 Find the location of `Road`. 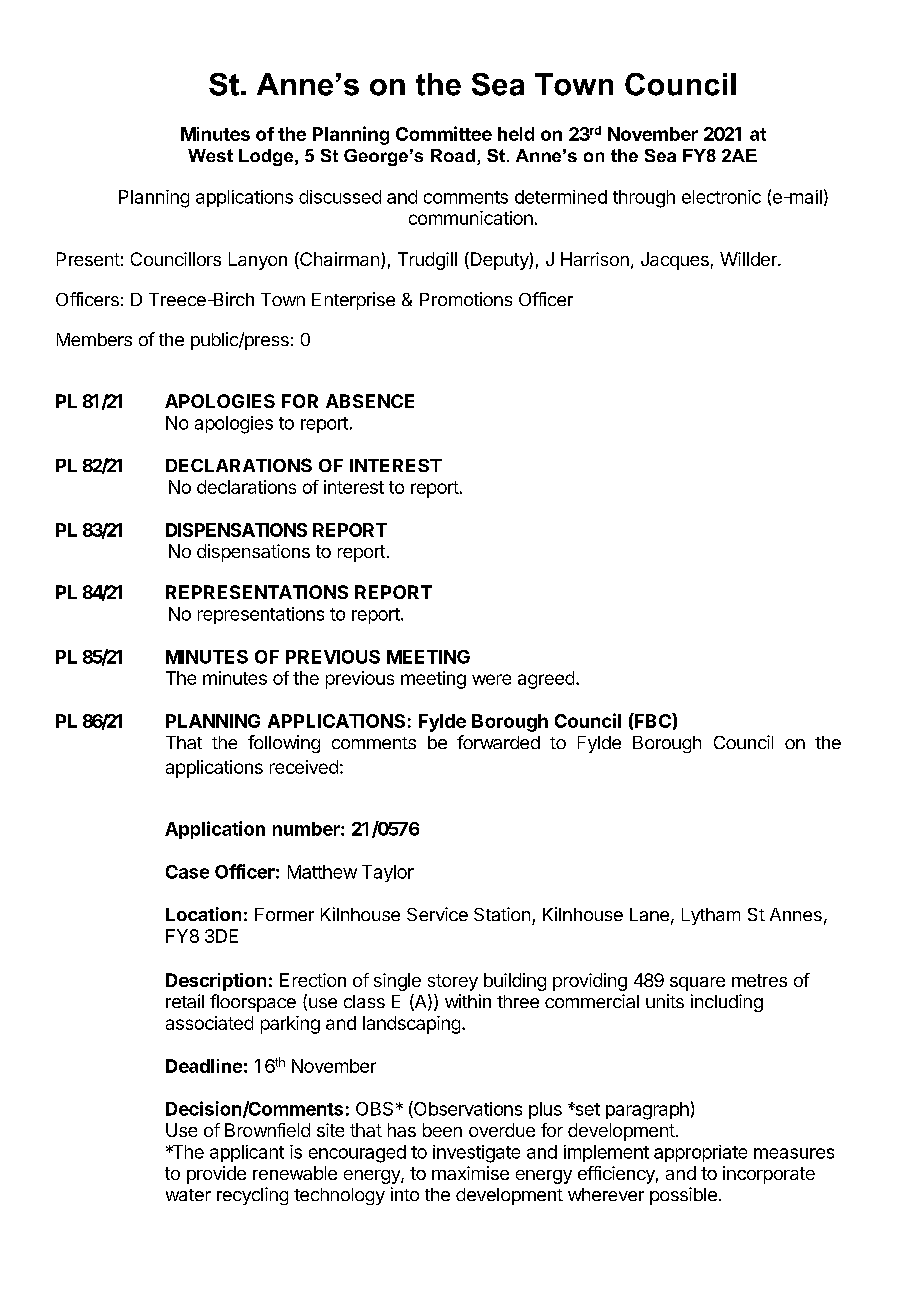

Road is located at coordinates (453, 155).
